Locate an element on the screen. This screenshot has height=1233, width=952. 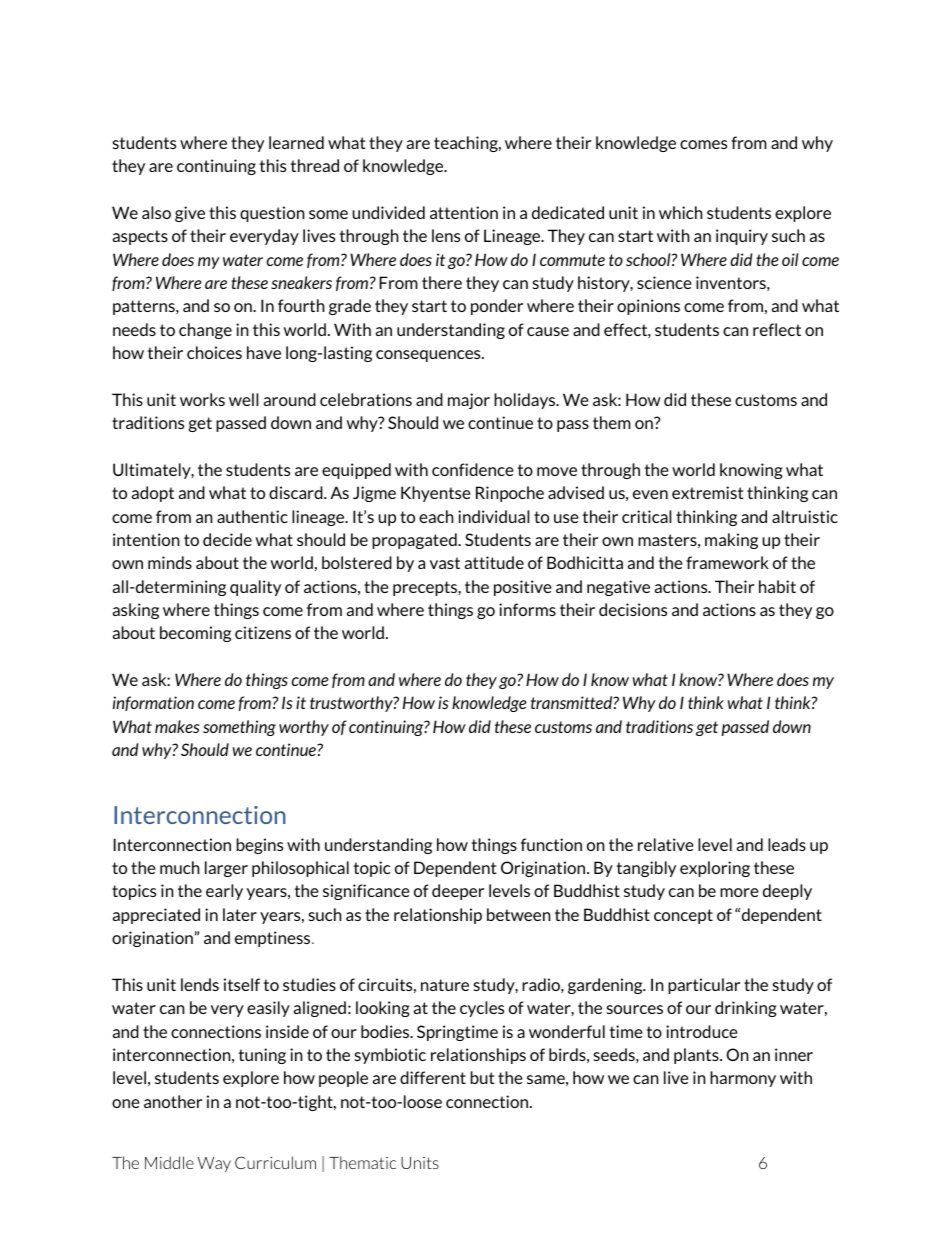
which is located at coordinates (681, 212).
